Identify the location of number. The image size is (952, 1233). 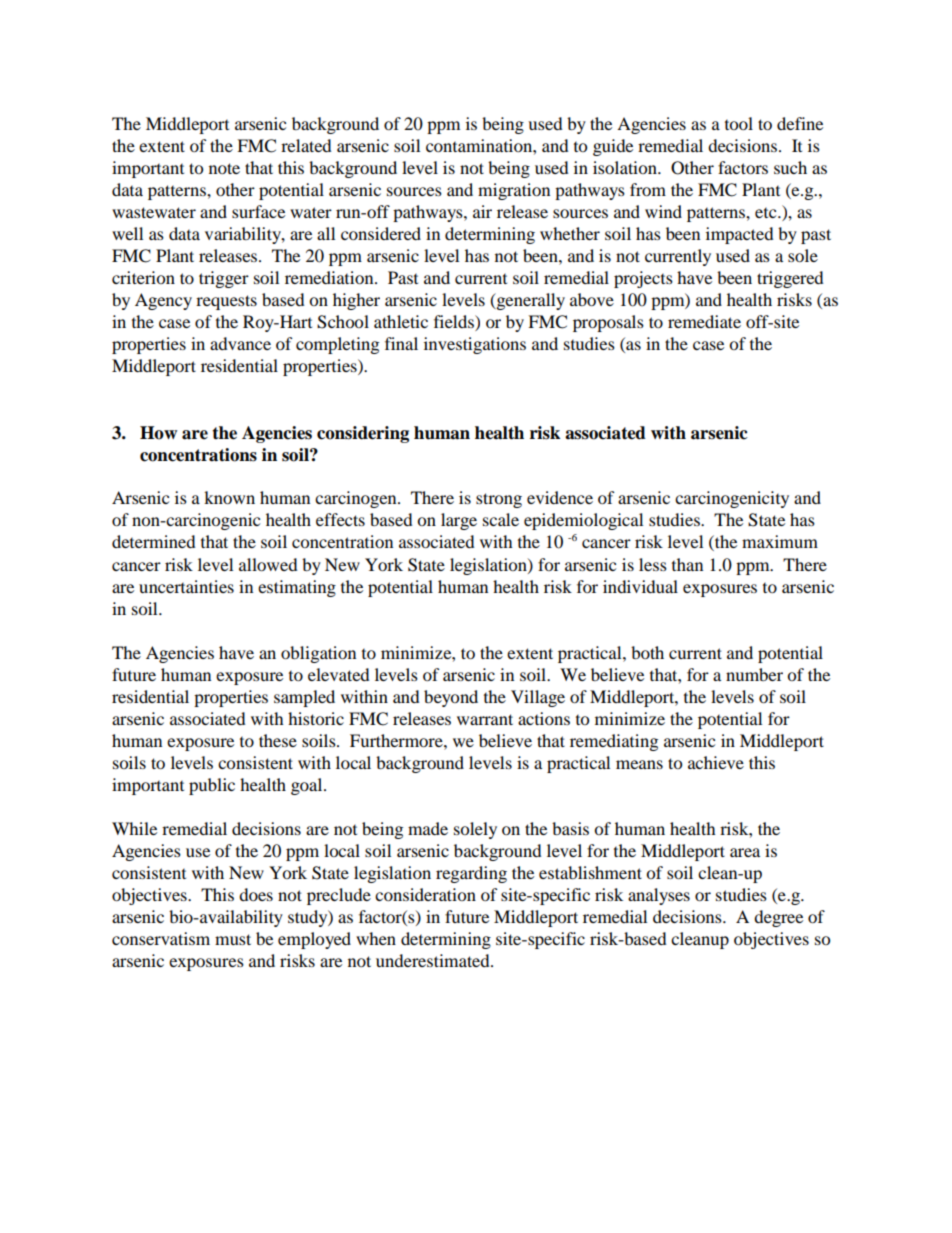
(754, 674).
